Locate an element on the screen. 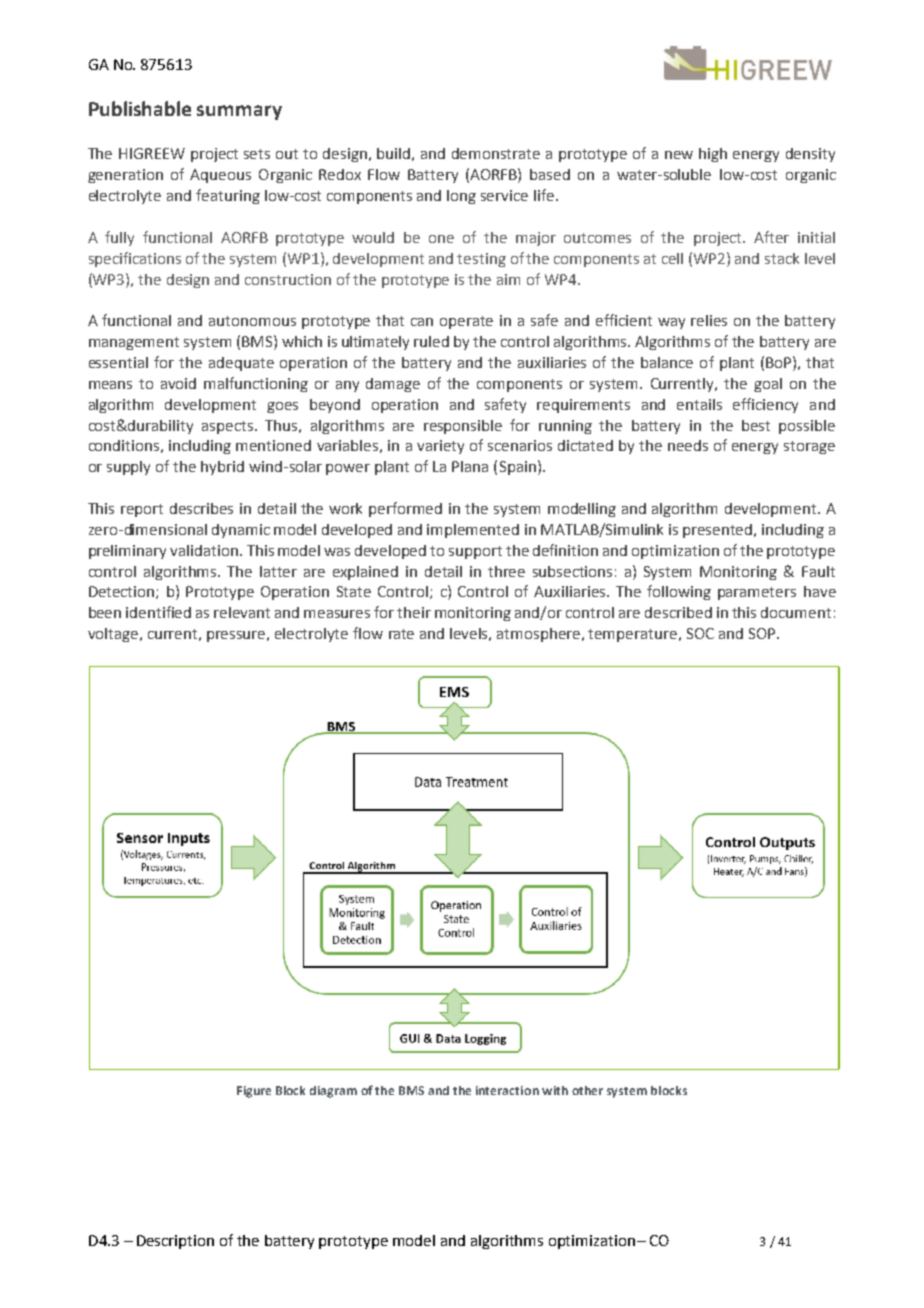 This screenshot has height=1308, width=924. voltage is located at coordinates (114, 635).
